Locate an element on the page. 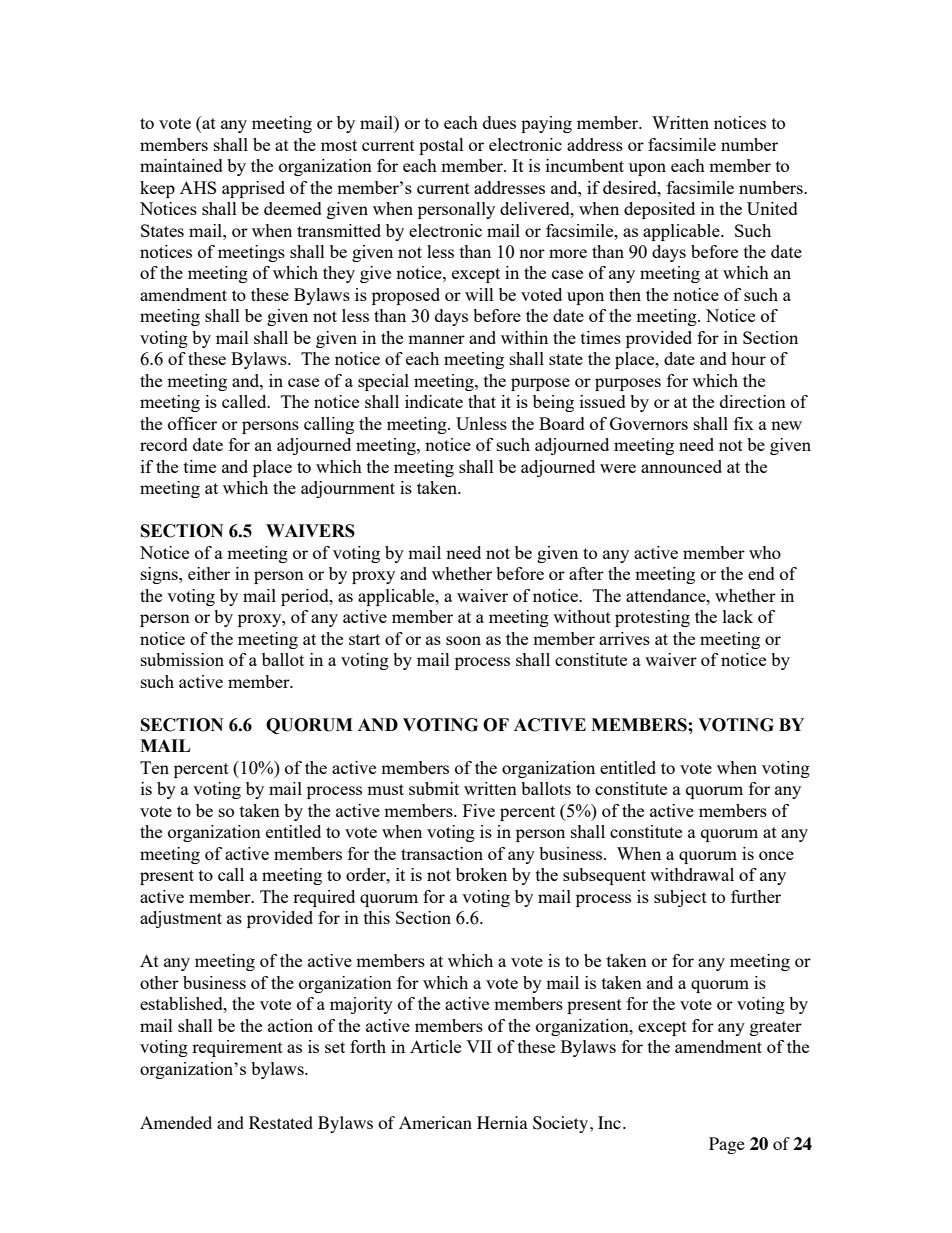 This document has height=1233, width=952. must is located at coordinates (385, 789).
